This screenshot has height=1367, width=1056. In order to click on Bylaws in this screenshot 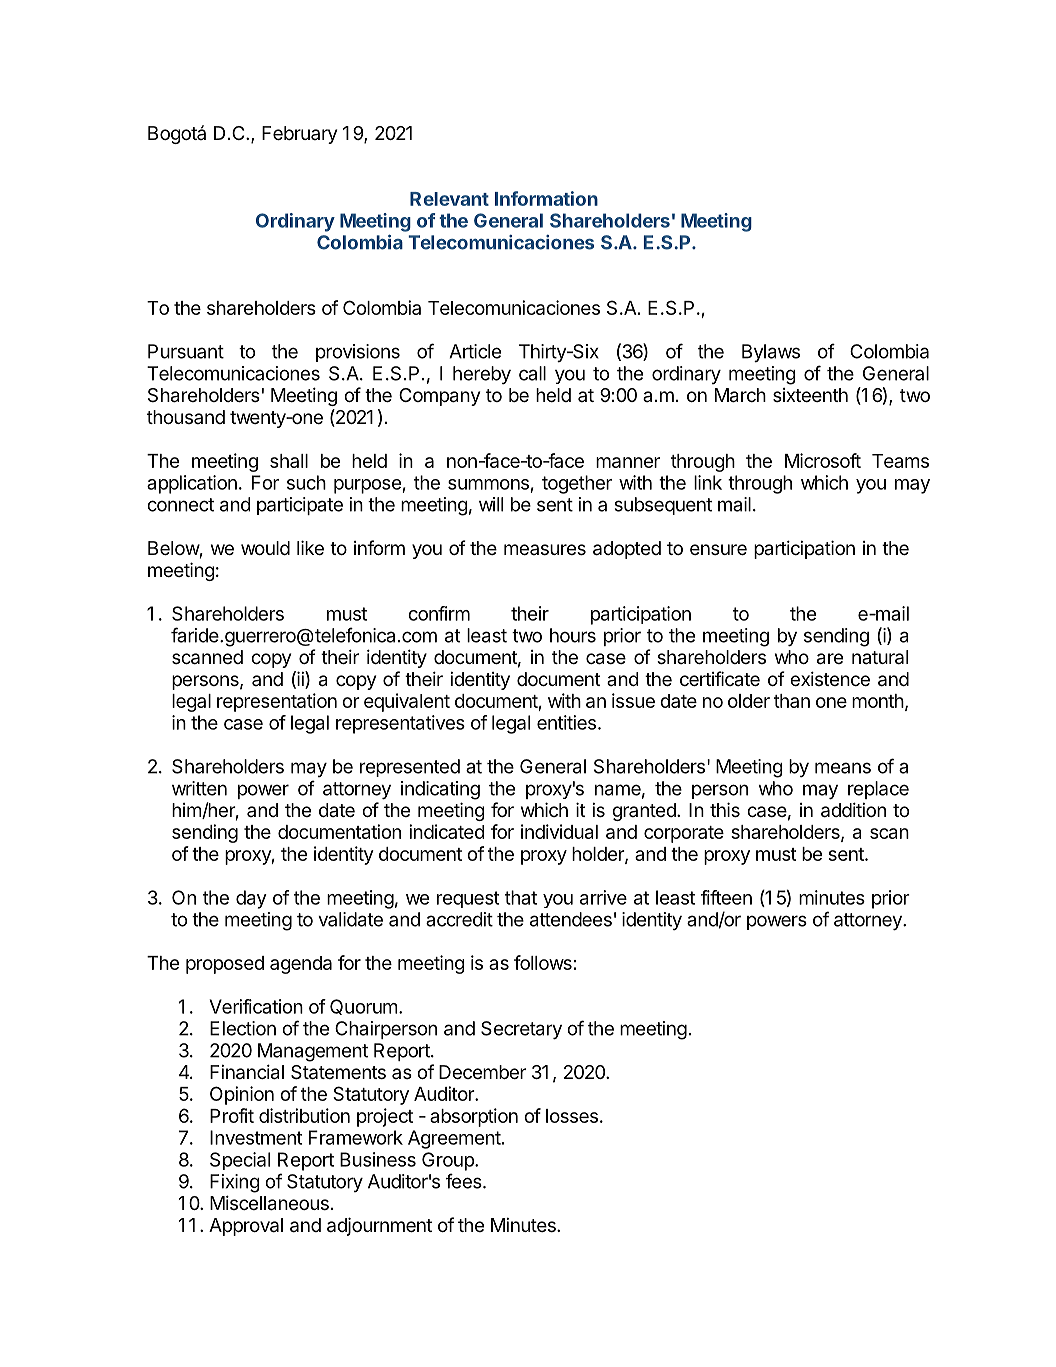, I will do `click(771, 353)`.
